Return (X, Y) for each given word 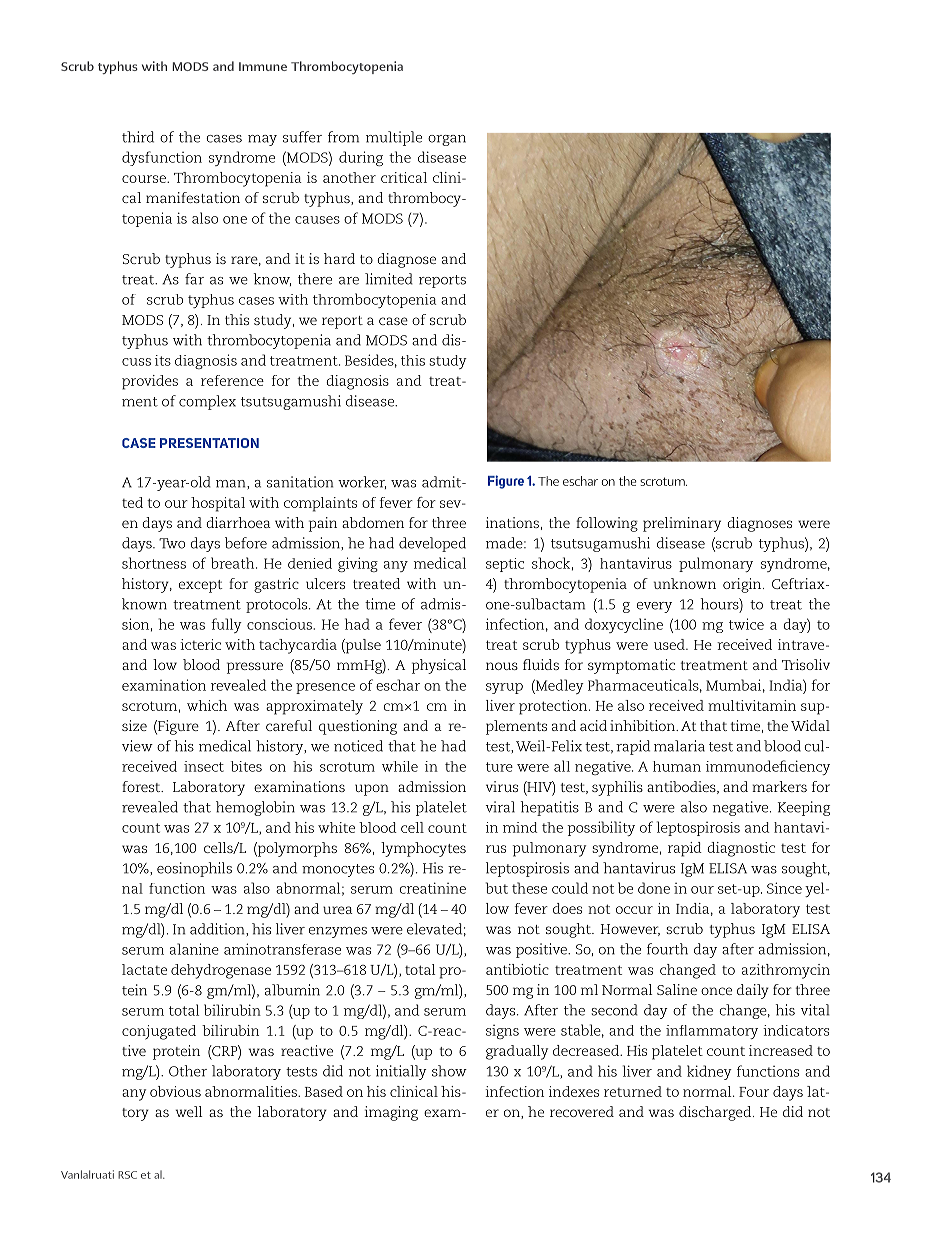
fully (226, 625)
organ (447, 140)
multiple (394, 138)
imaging (391, 1113)
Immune (263, 66)
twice (746, 624)
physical (439, 666)
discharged (716, 1113)
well (189, 1111)
